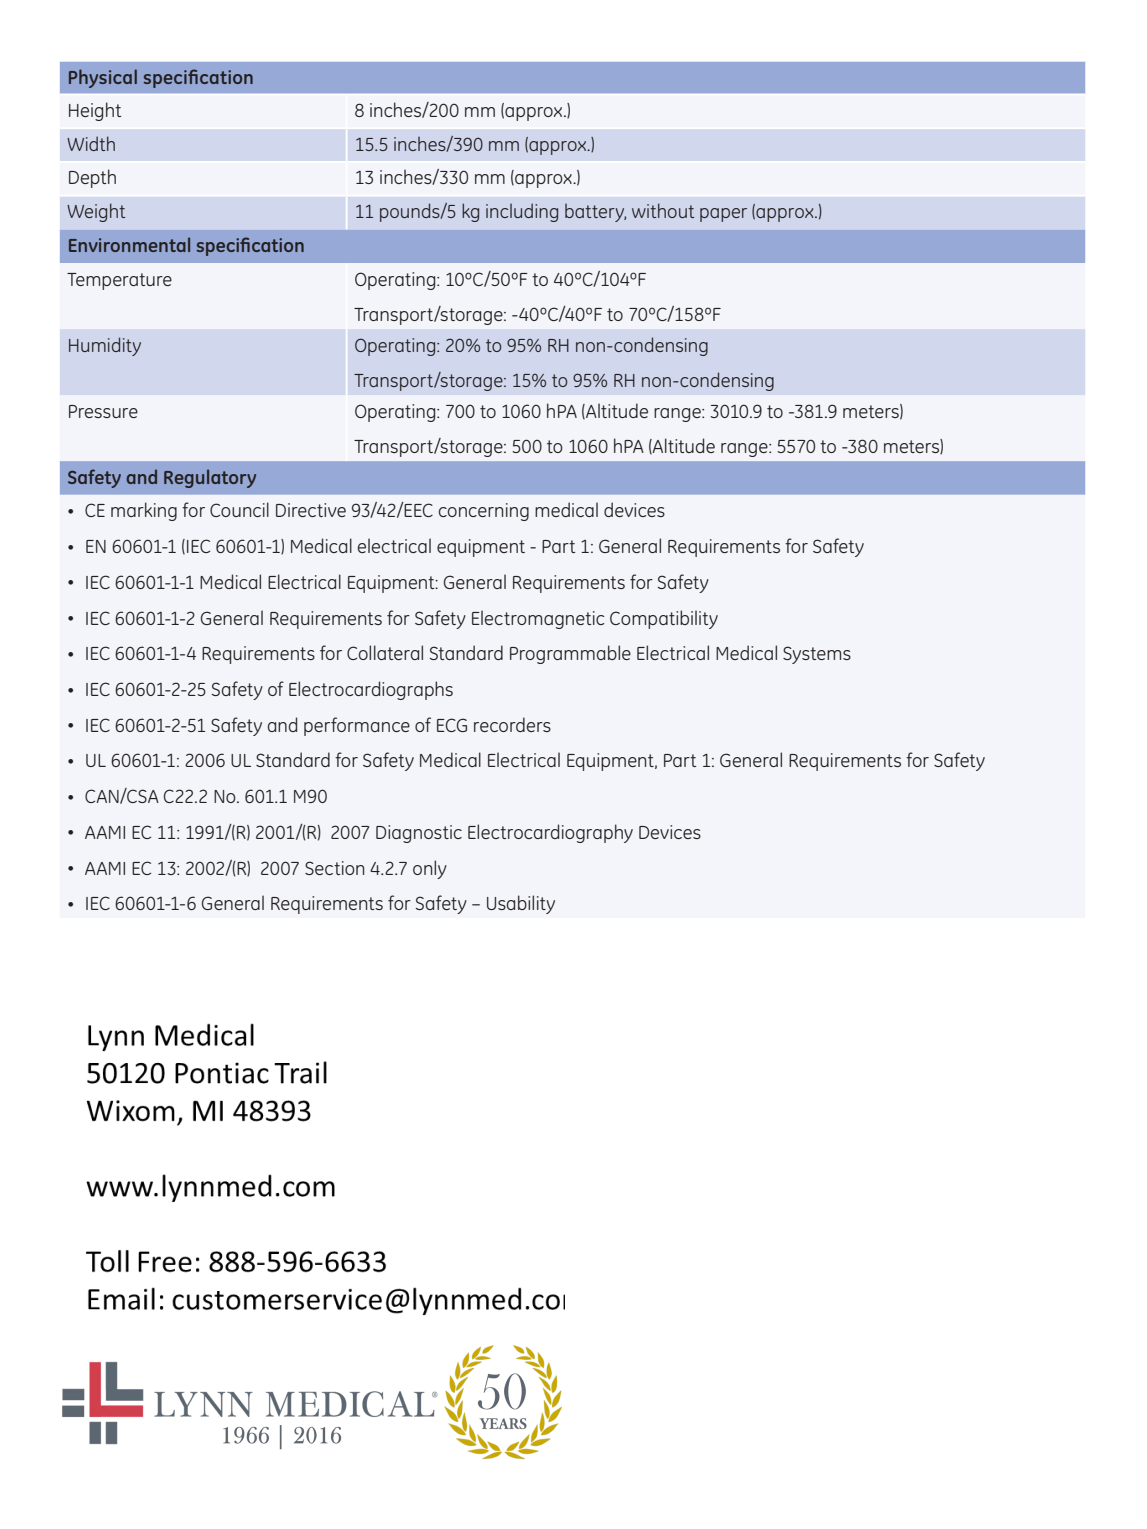 The width and height of the image is (1147, 1529). Describe the element at coordinates (210, 478) in the image. I see `Regulatory` at that location.
